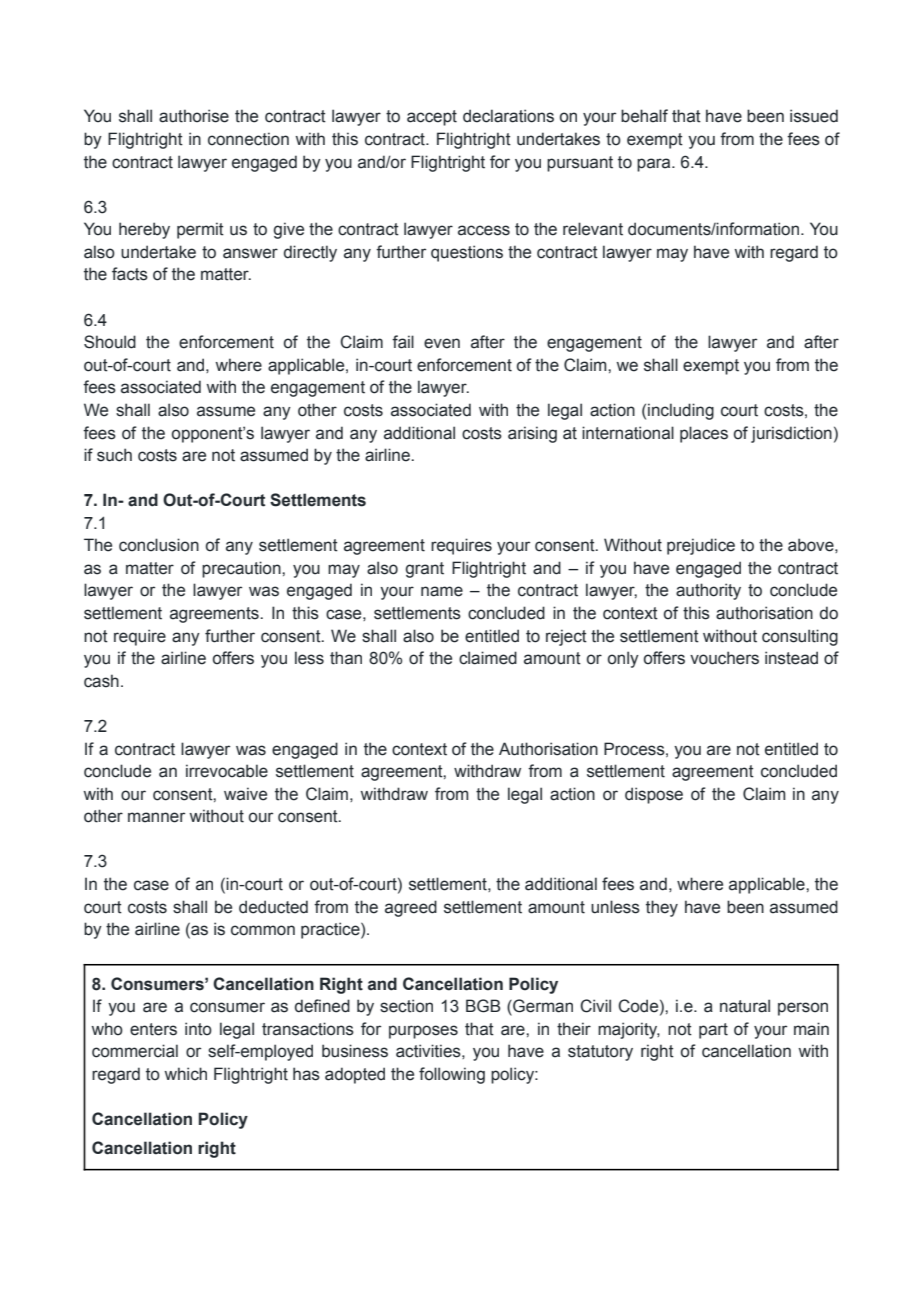 This screenshot has width=924, height=1307. Describe the element at coordinates (655, 165) in the screenshot. I see `para` at that location.
